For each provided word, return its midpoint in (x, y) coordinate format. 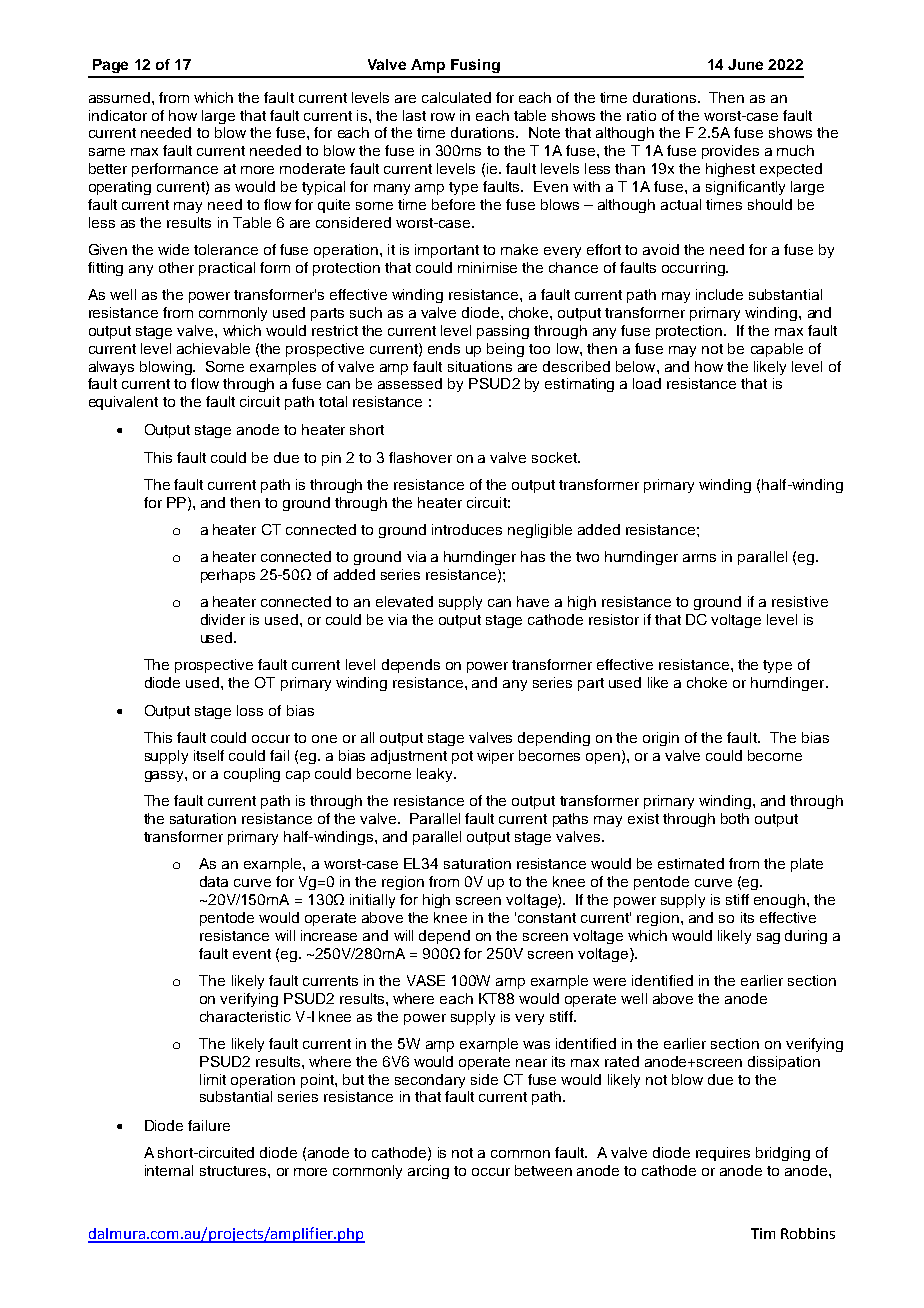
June (745, 64)
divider (223, 619)
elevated (404, 601)
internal (169, 1170)
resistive (800, 601)
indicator (118, 115)
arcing (428, 1172)
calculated (456, 97)
